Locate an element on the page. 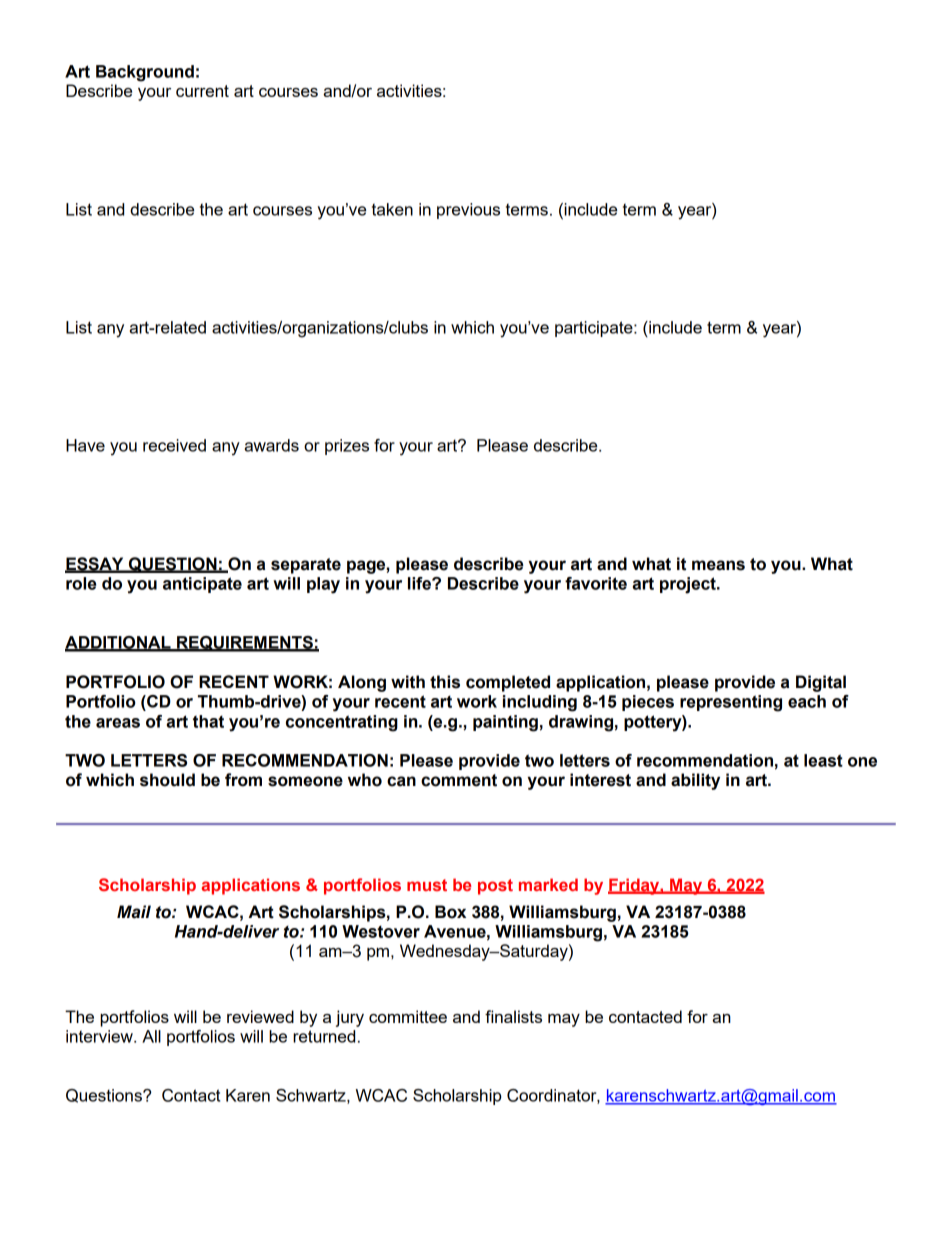 The width and height of the image is (952, 1233). ability is located at coordinates (695, 781).
